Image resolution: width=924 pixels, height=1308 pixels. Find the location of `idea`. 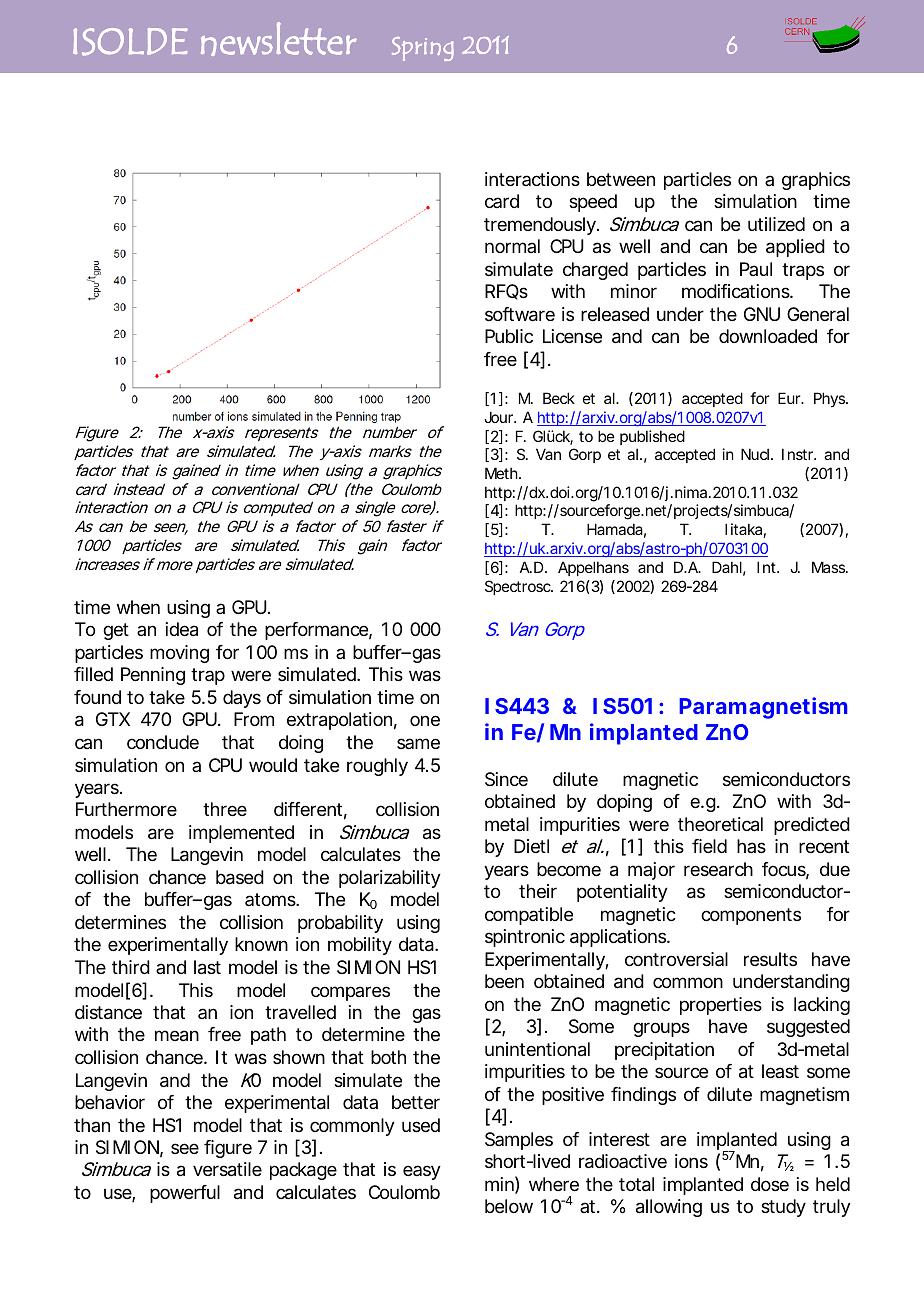

idea is located at coordinates (182, 629).
